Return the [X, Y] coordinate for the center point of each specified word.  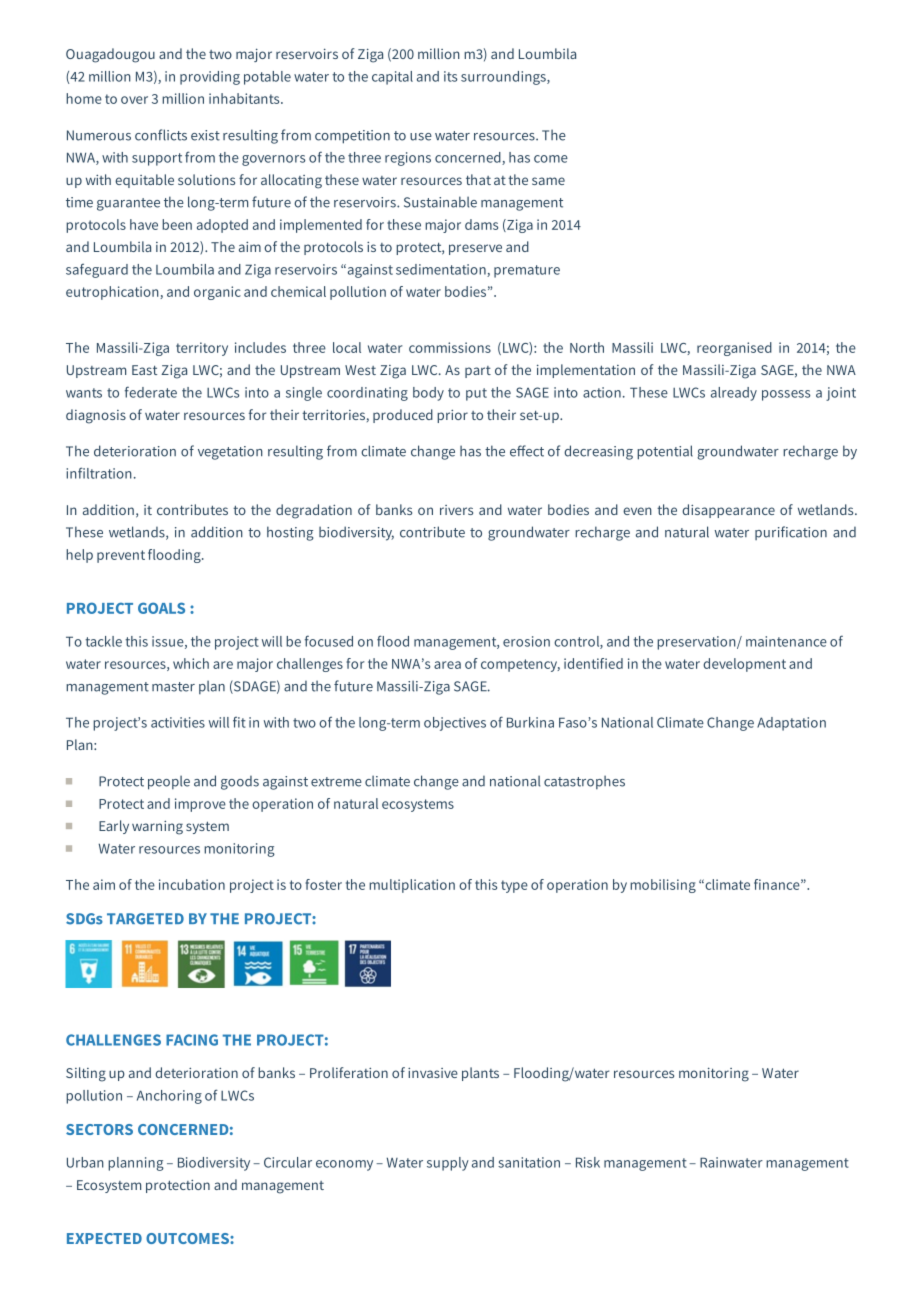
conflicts [161, 135]
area [447, 665]
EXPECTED [104, 1238]
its [450, 76]
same [548, 181]
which [191, 663]
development [744, 665]
